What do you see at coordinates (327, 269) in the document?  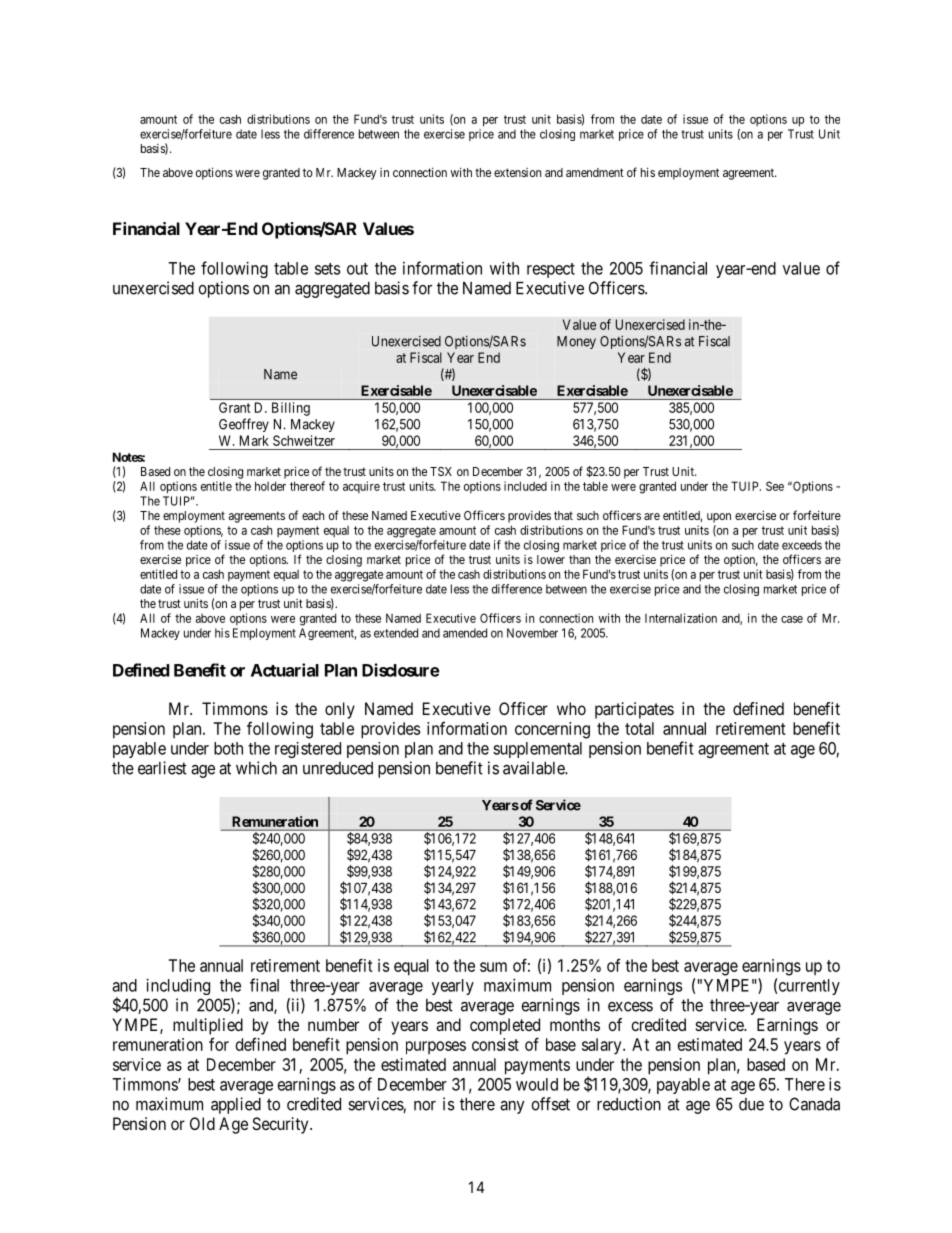 I see `sets` at bounding box center [327, 269].
